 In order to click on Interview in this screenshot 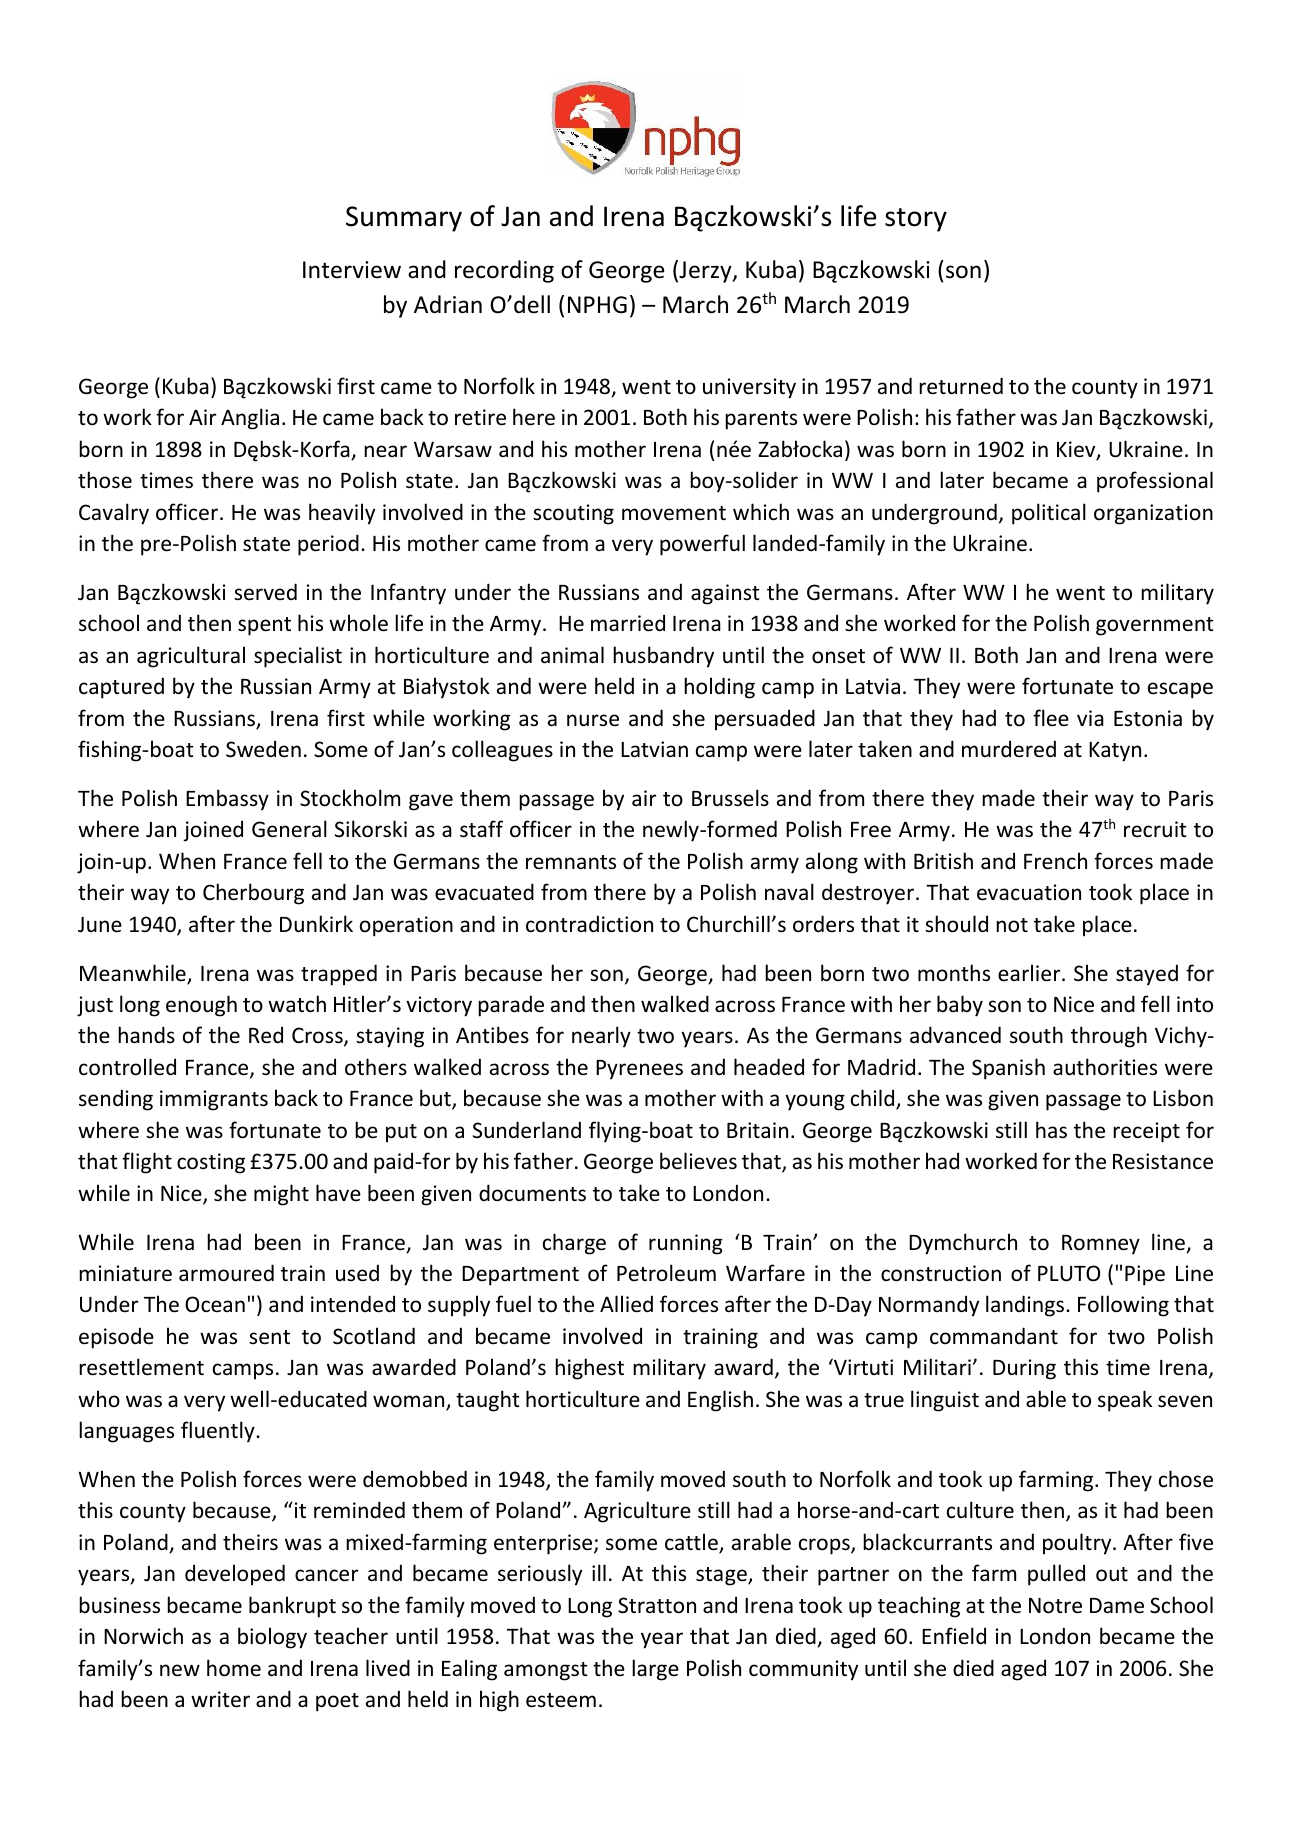, I will do `click(352, 270)`.
